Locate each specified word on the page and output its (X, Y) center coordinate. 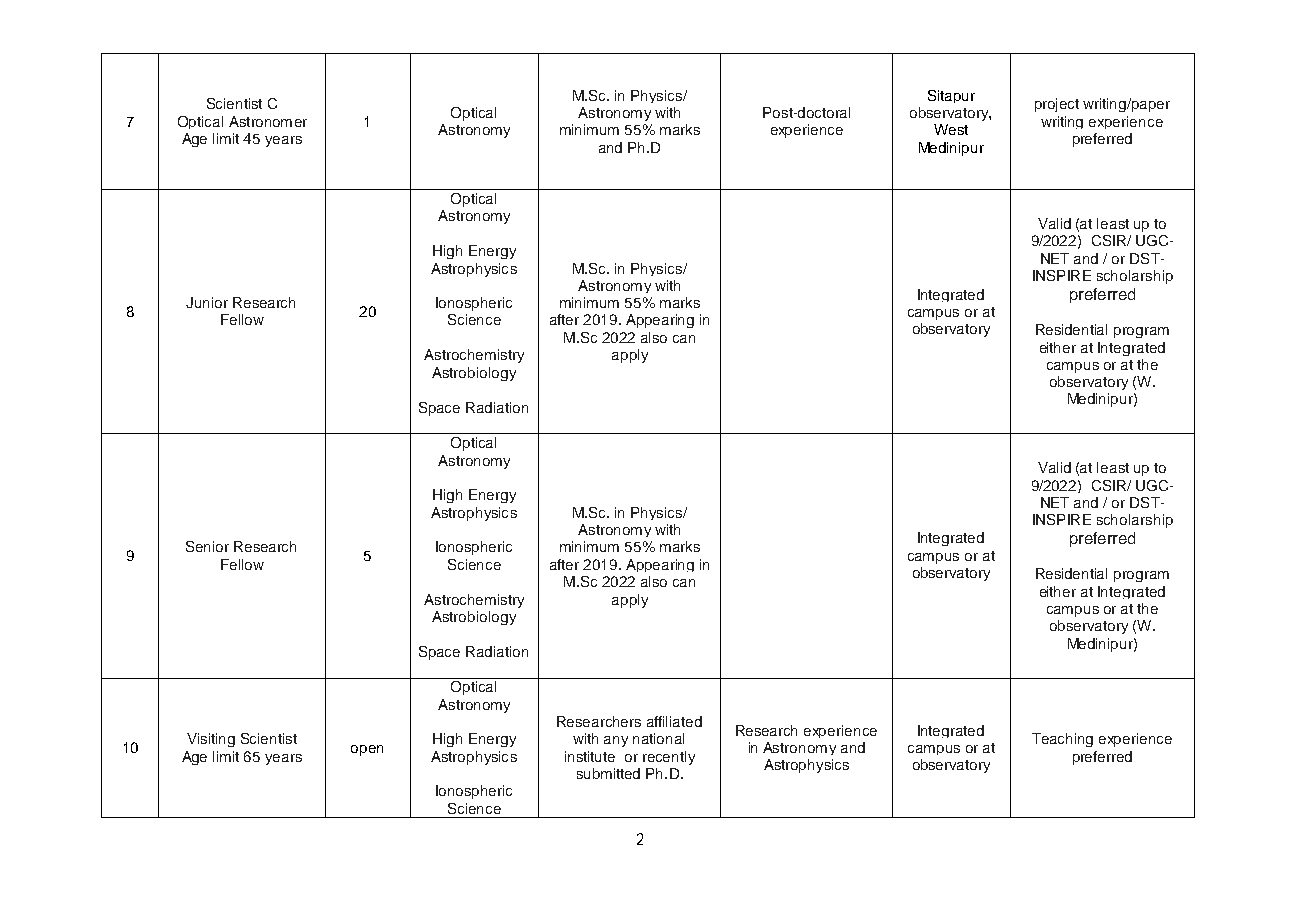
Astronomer (268, 121)
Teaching (1062, 740)
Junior (207, 302)
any (616, 741)
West (951, 129)
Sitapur (951, 96)
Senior (207, 546)
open (367, 750)
